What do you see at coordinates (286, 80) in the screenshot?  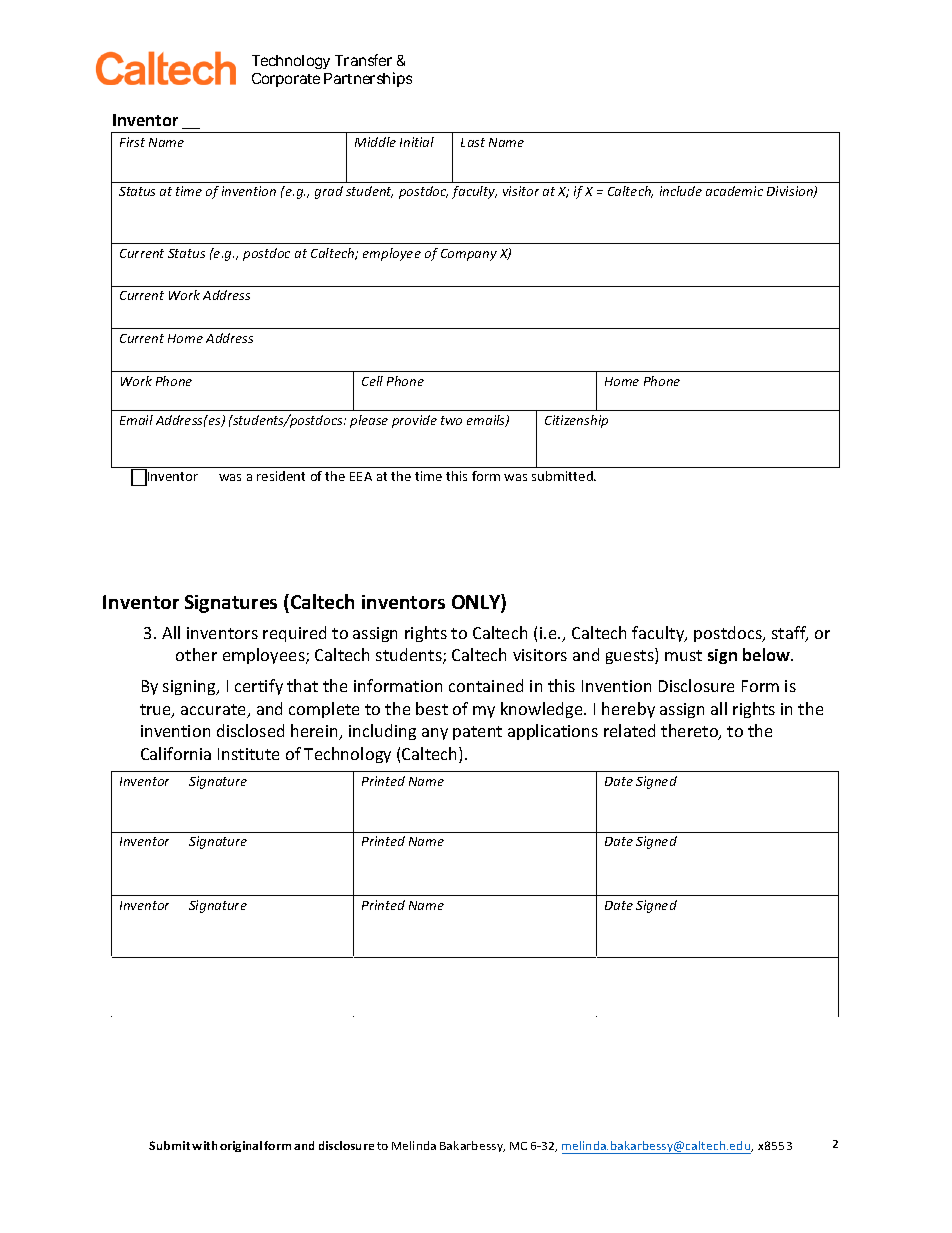 I see `Corporate` at bounding box center [286, 80].
